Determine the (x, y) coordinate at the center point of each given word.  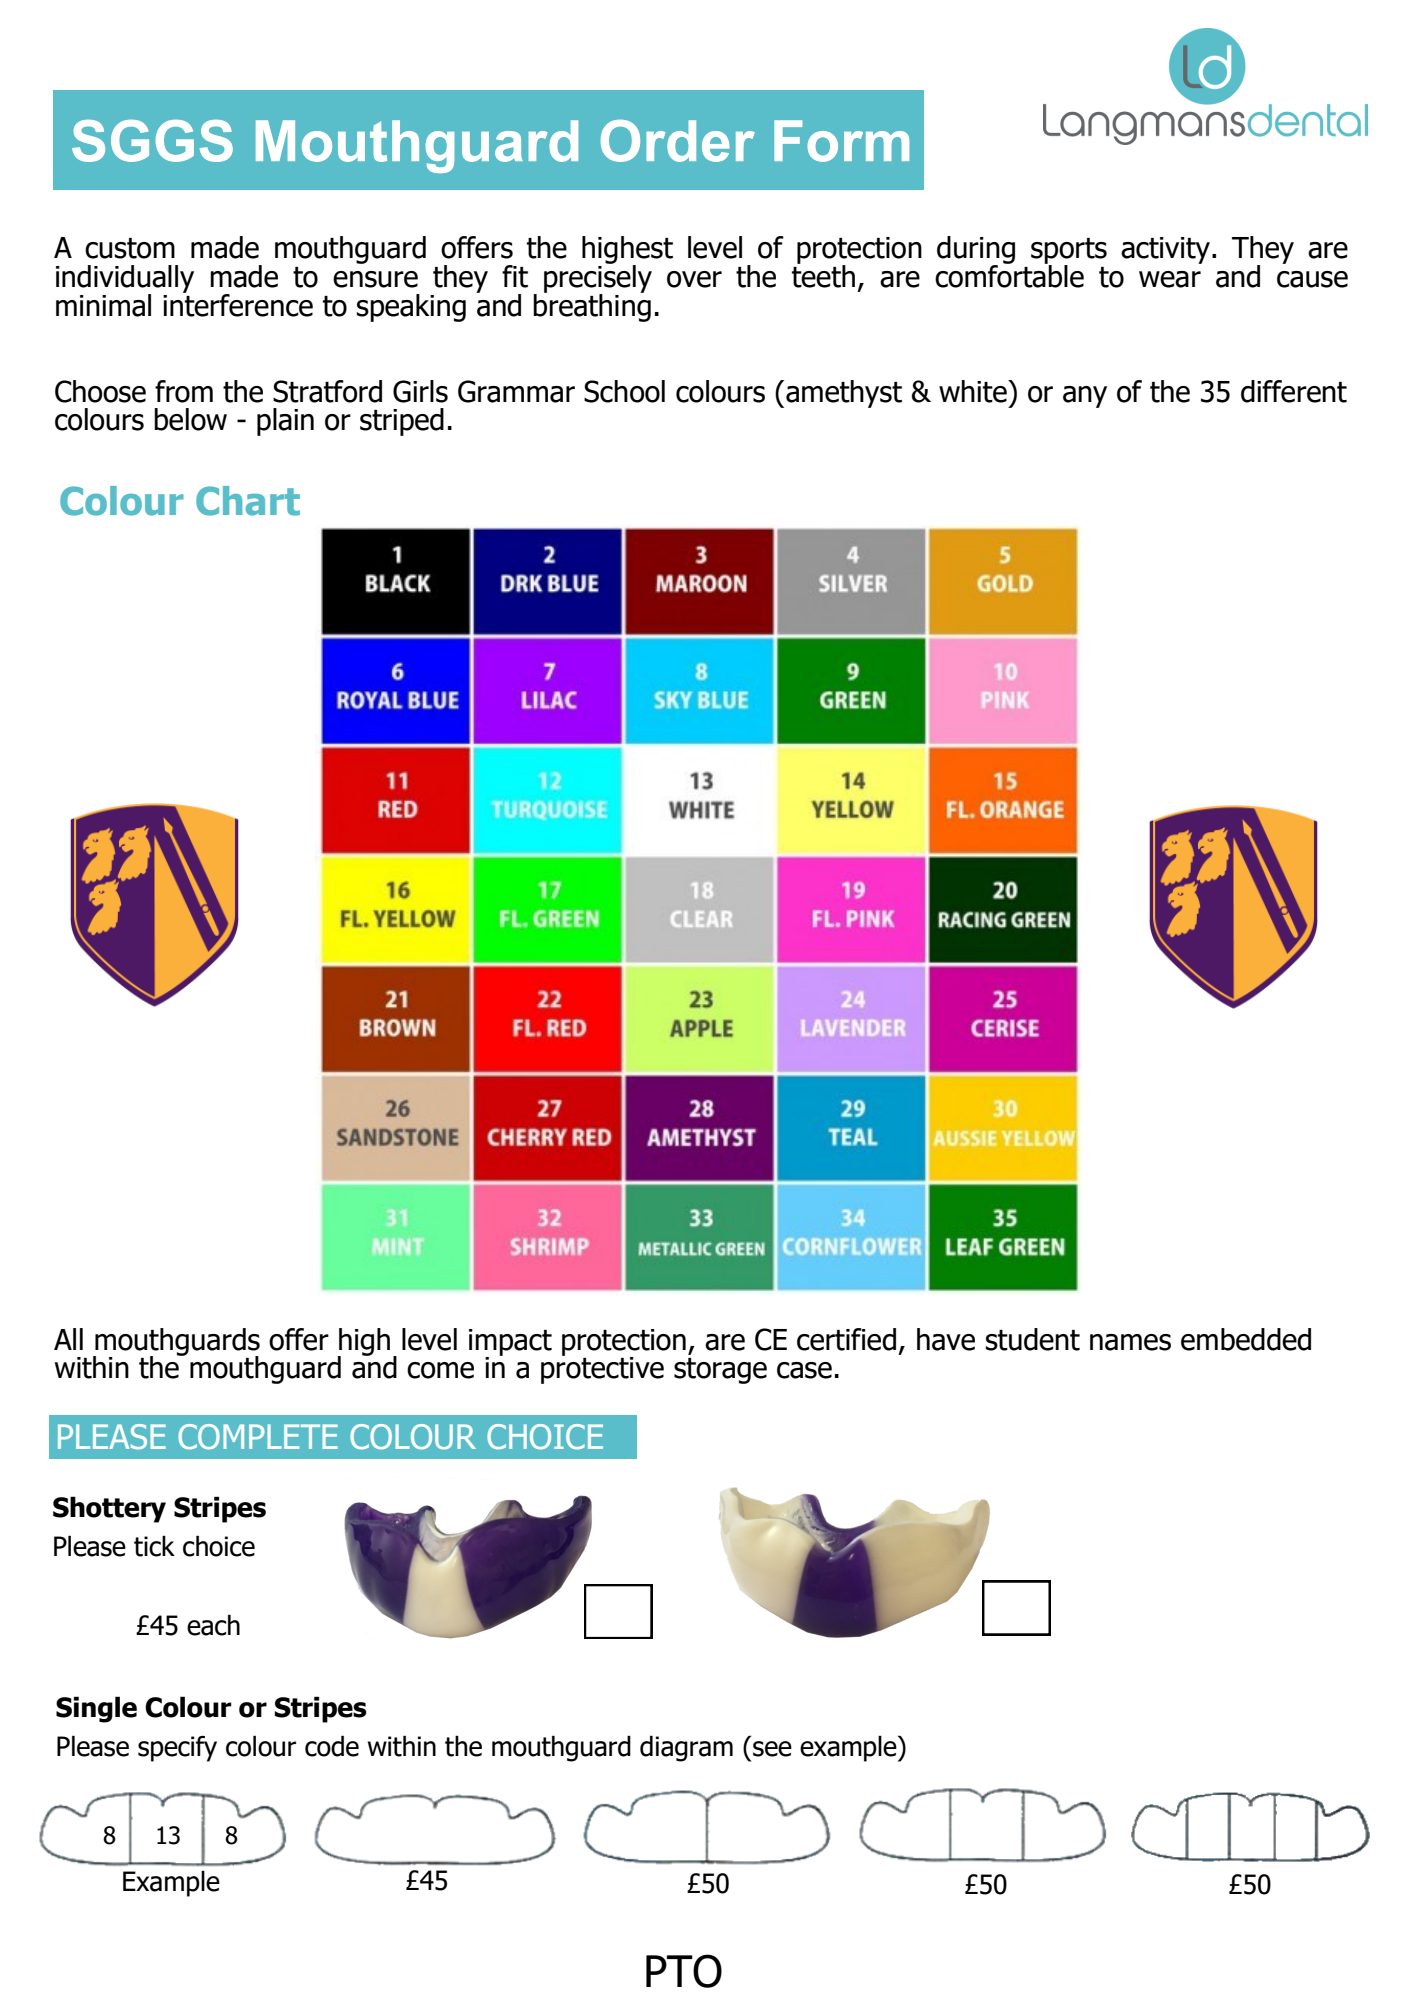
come (440, 1370)
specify (177, 1749)
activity (1165, 250)
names (1130, 1342)
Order (678, 141)
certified (846, 1339)
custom (130, 248)
